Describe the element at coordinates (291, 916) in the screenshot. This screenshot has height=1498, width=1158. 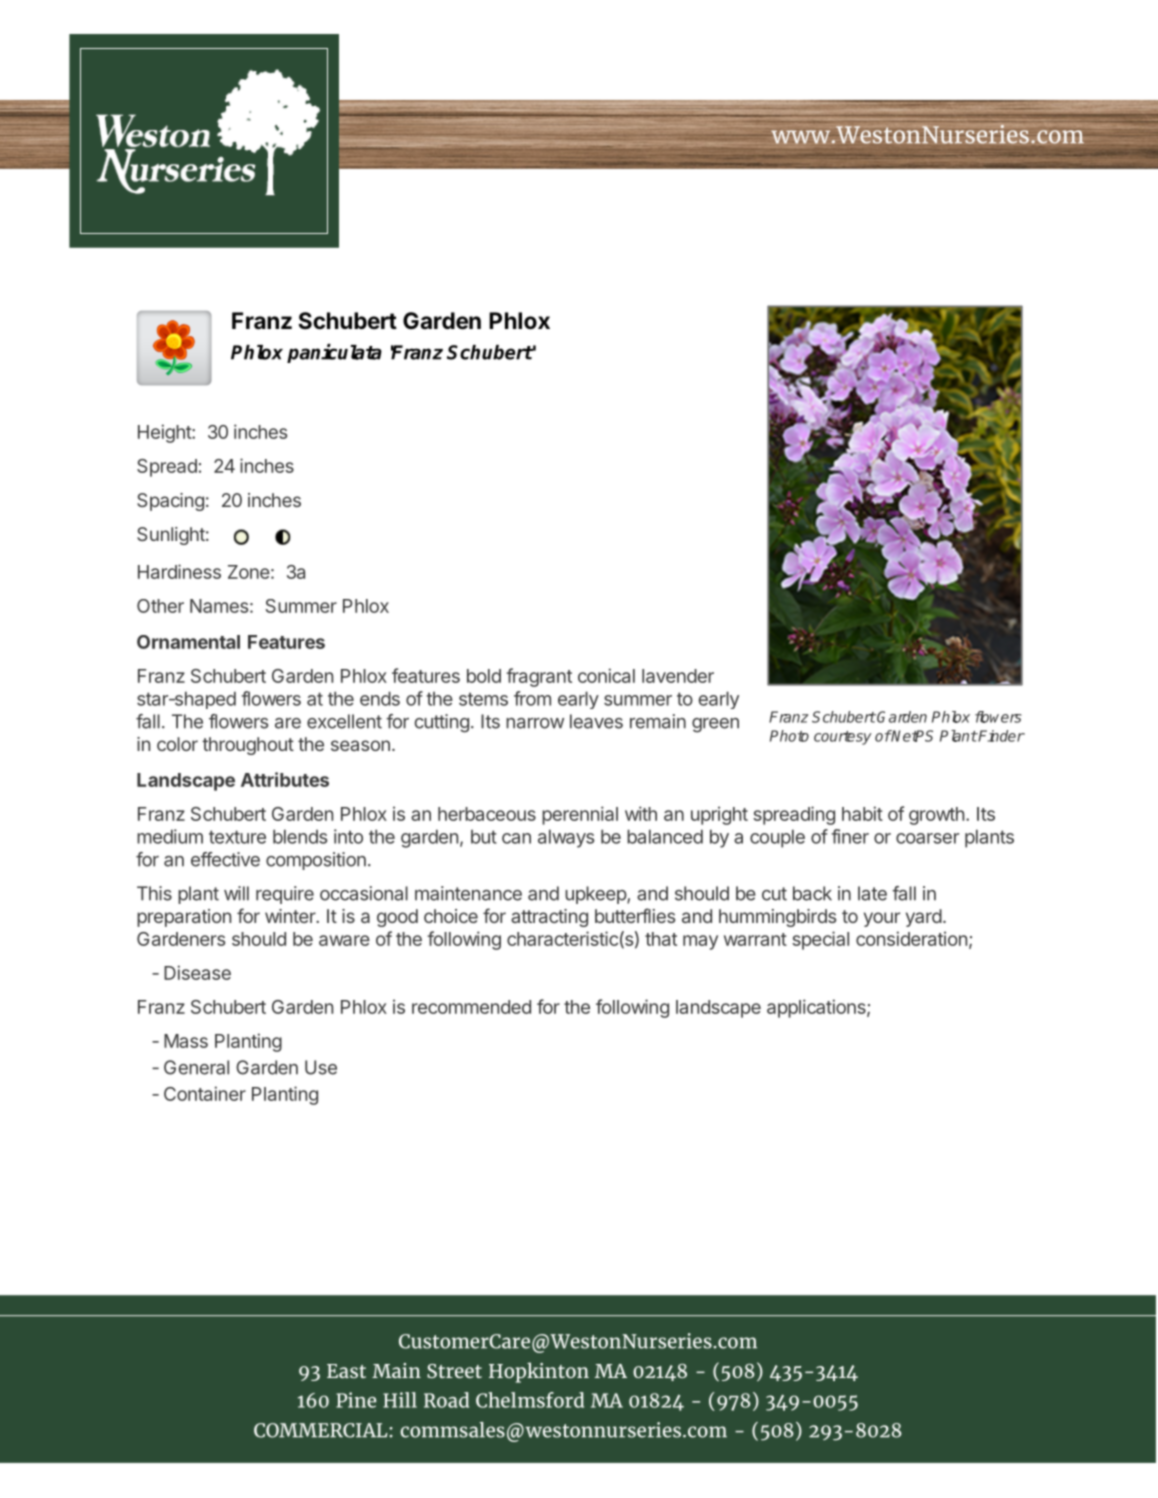
I see `winter` at that location.
